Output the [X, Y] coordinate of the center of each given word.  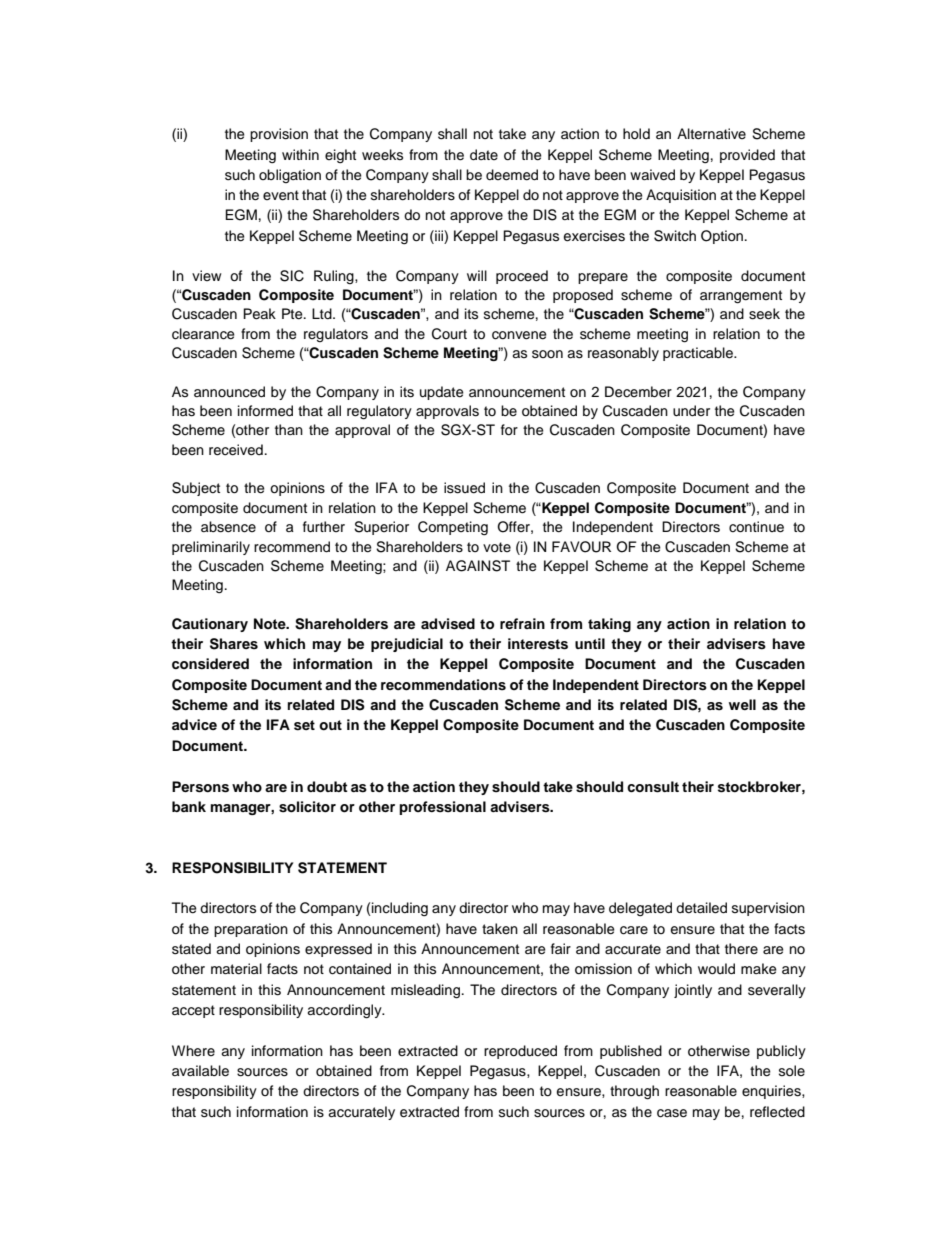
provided [747, 156]
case [672, 1113]
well [742, 704]
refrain [522, 623]
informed [265, 411]
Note [271, 623]
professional [442, 808]
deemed [512, 175]
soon [547, 354]
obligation [290, 176]
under [691, 411]
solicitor [307, 807]
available [200, 1071]
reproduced [520, 1052]
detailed [701, 908]
